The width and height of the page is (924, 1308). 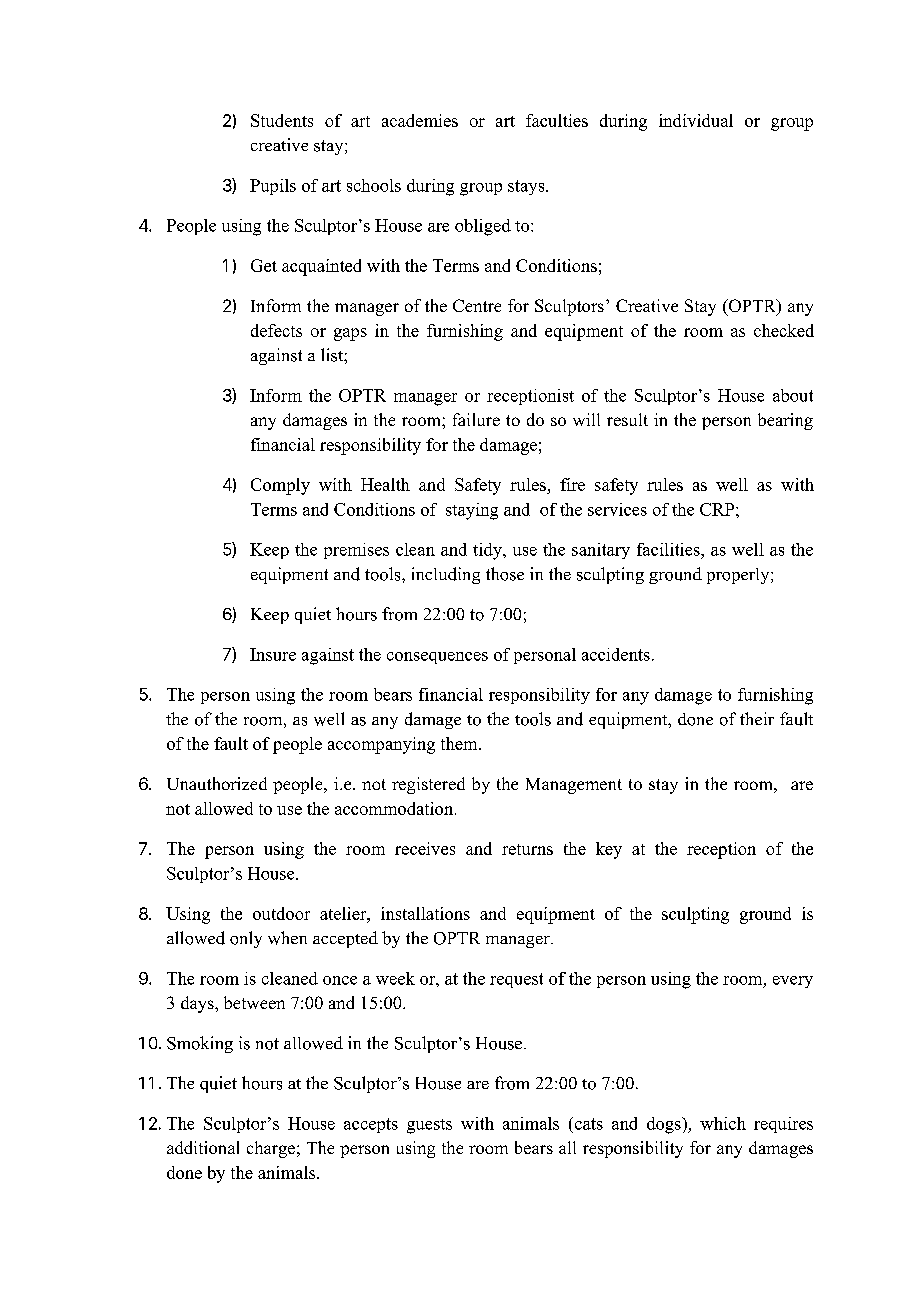 What do you see at coordinates (271, 1149) in the page?
I see `charge` at bounding box center [271, 1149].
